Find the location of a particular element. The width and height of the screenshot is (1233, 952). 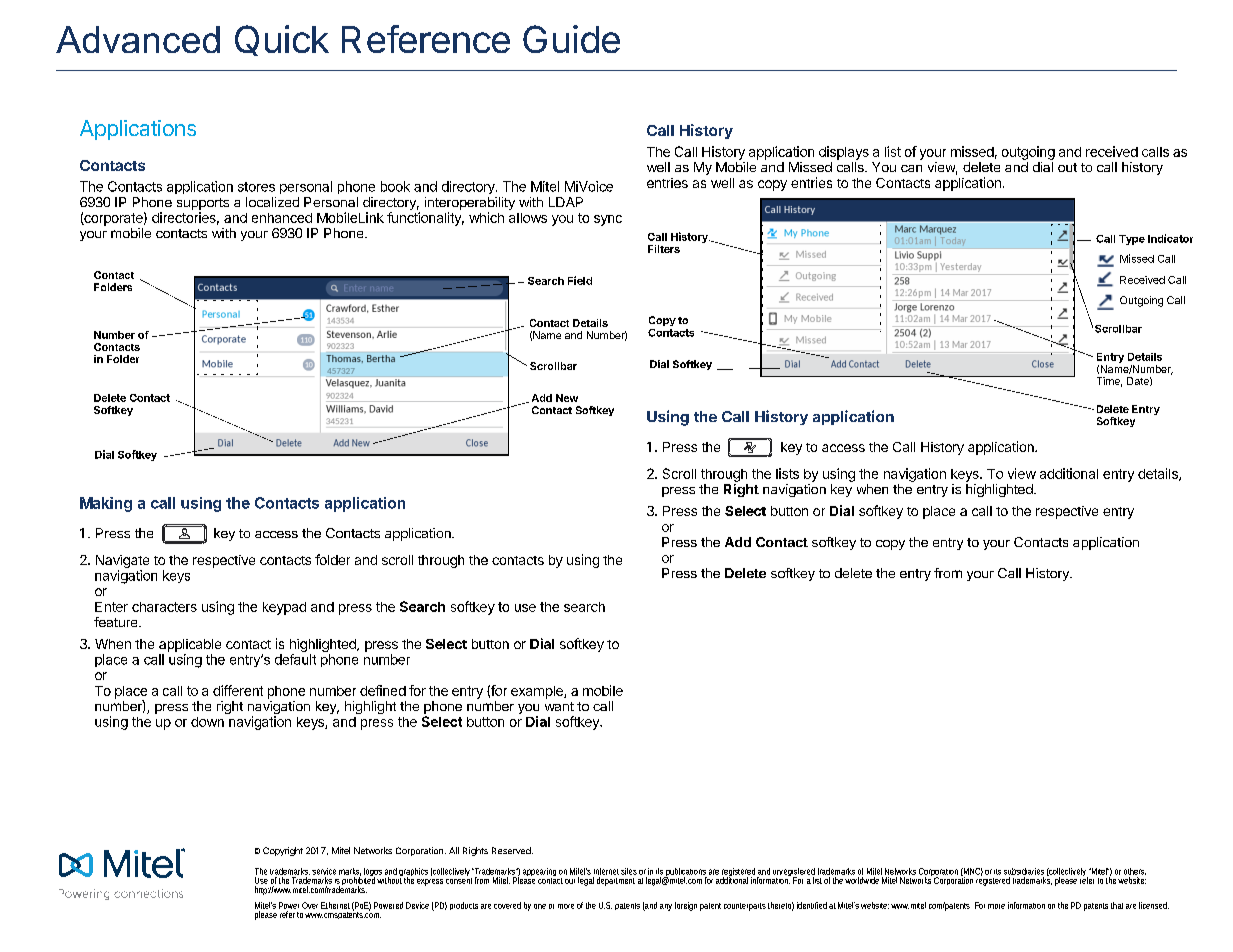

Making is located at coordinates (106, 504).
